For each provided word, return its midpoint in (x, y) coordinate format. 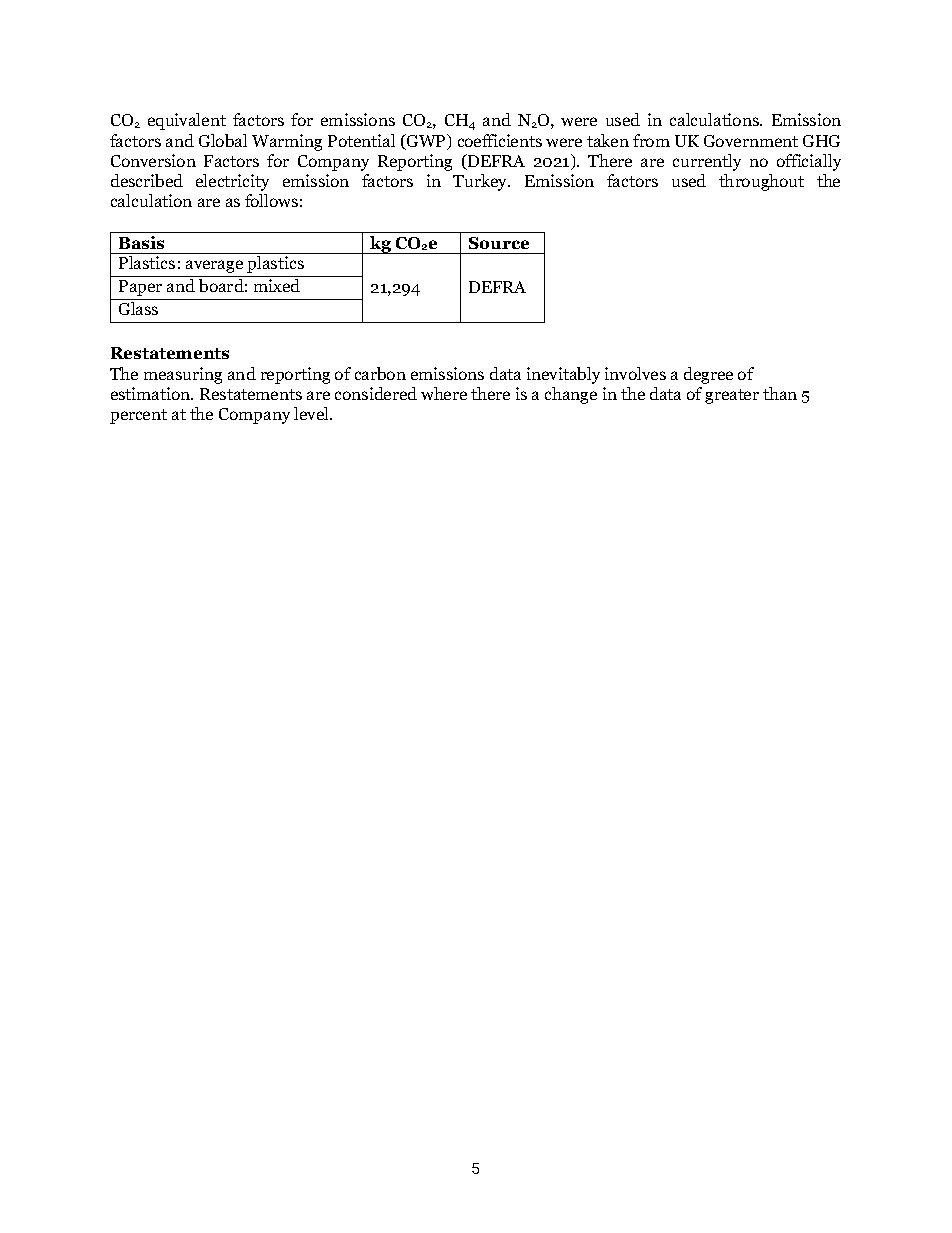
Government (751, 141)
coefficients (500, 140)
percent (138, 416)
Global (223, 140)
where (444, 393)
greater (732, 396)
